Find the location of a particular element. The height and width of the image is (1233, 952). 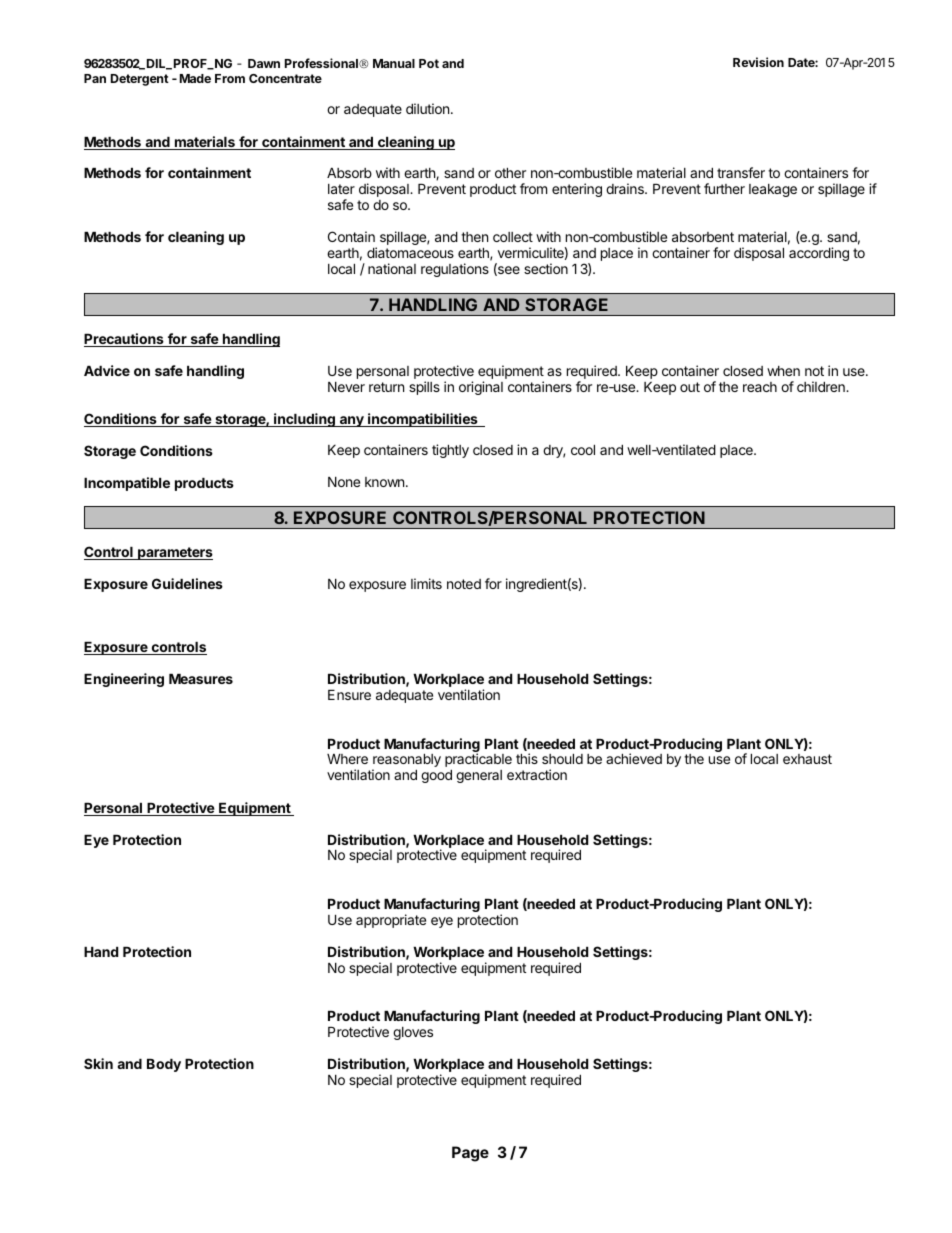

exhaust is located at coordinates (807, 759).
